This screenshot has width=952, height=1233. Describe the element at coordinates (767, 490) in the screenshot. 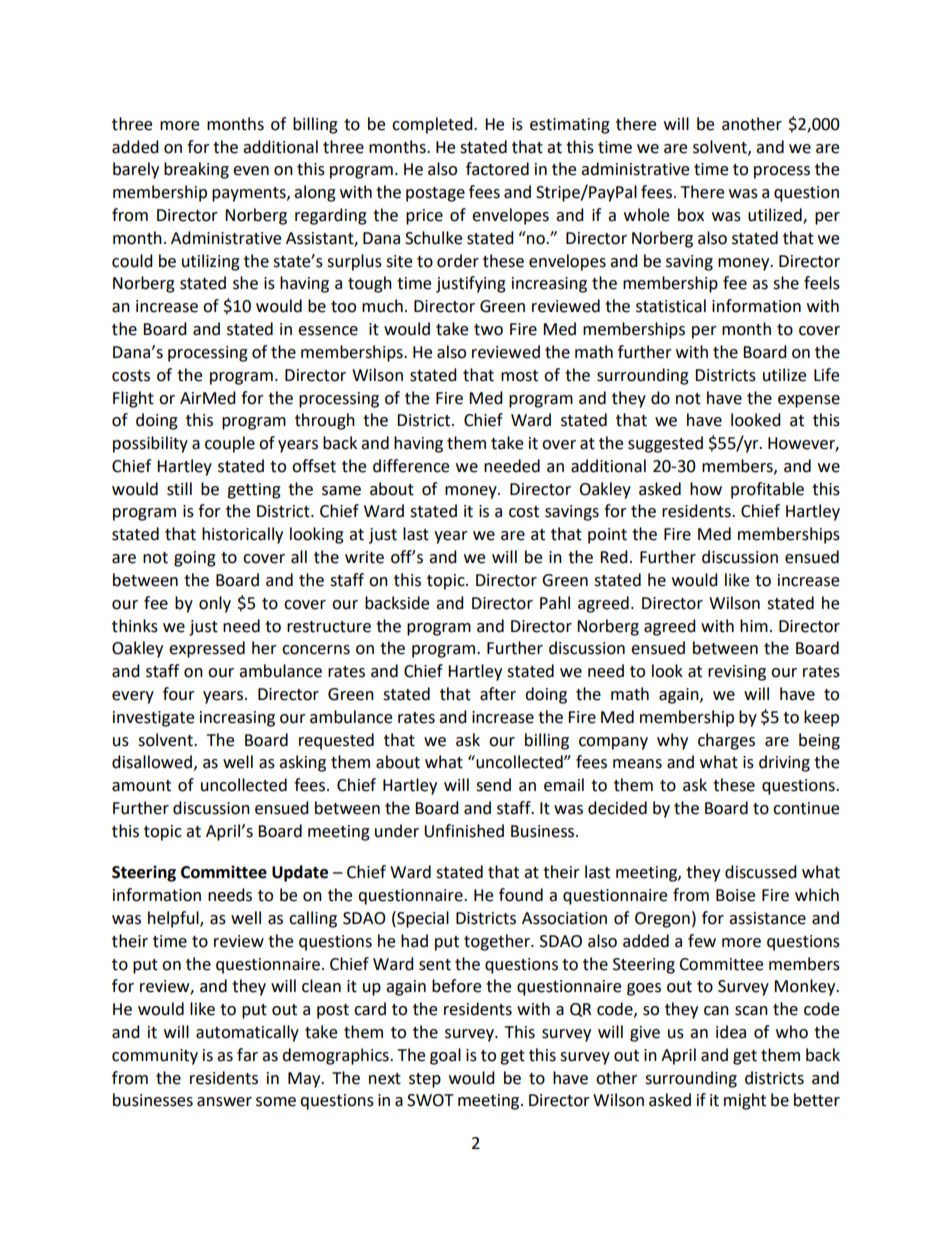

I see `profitable` at that location.
